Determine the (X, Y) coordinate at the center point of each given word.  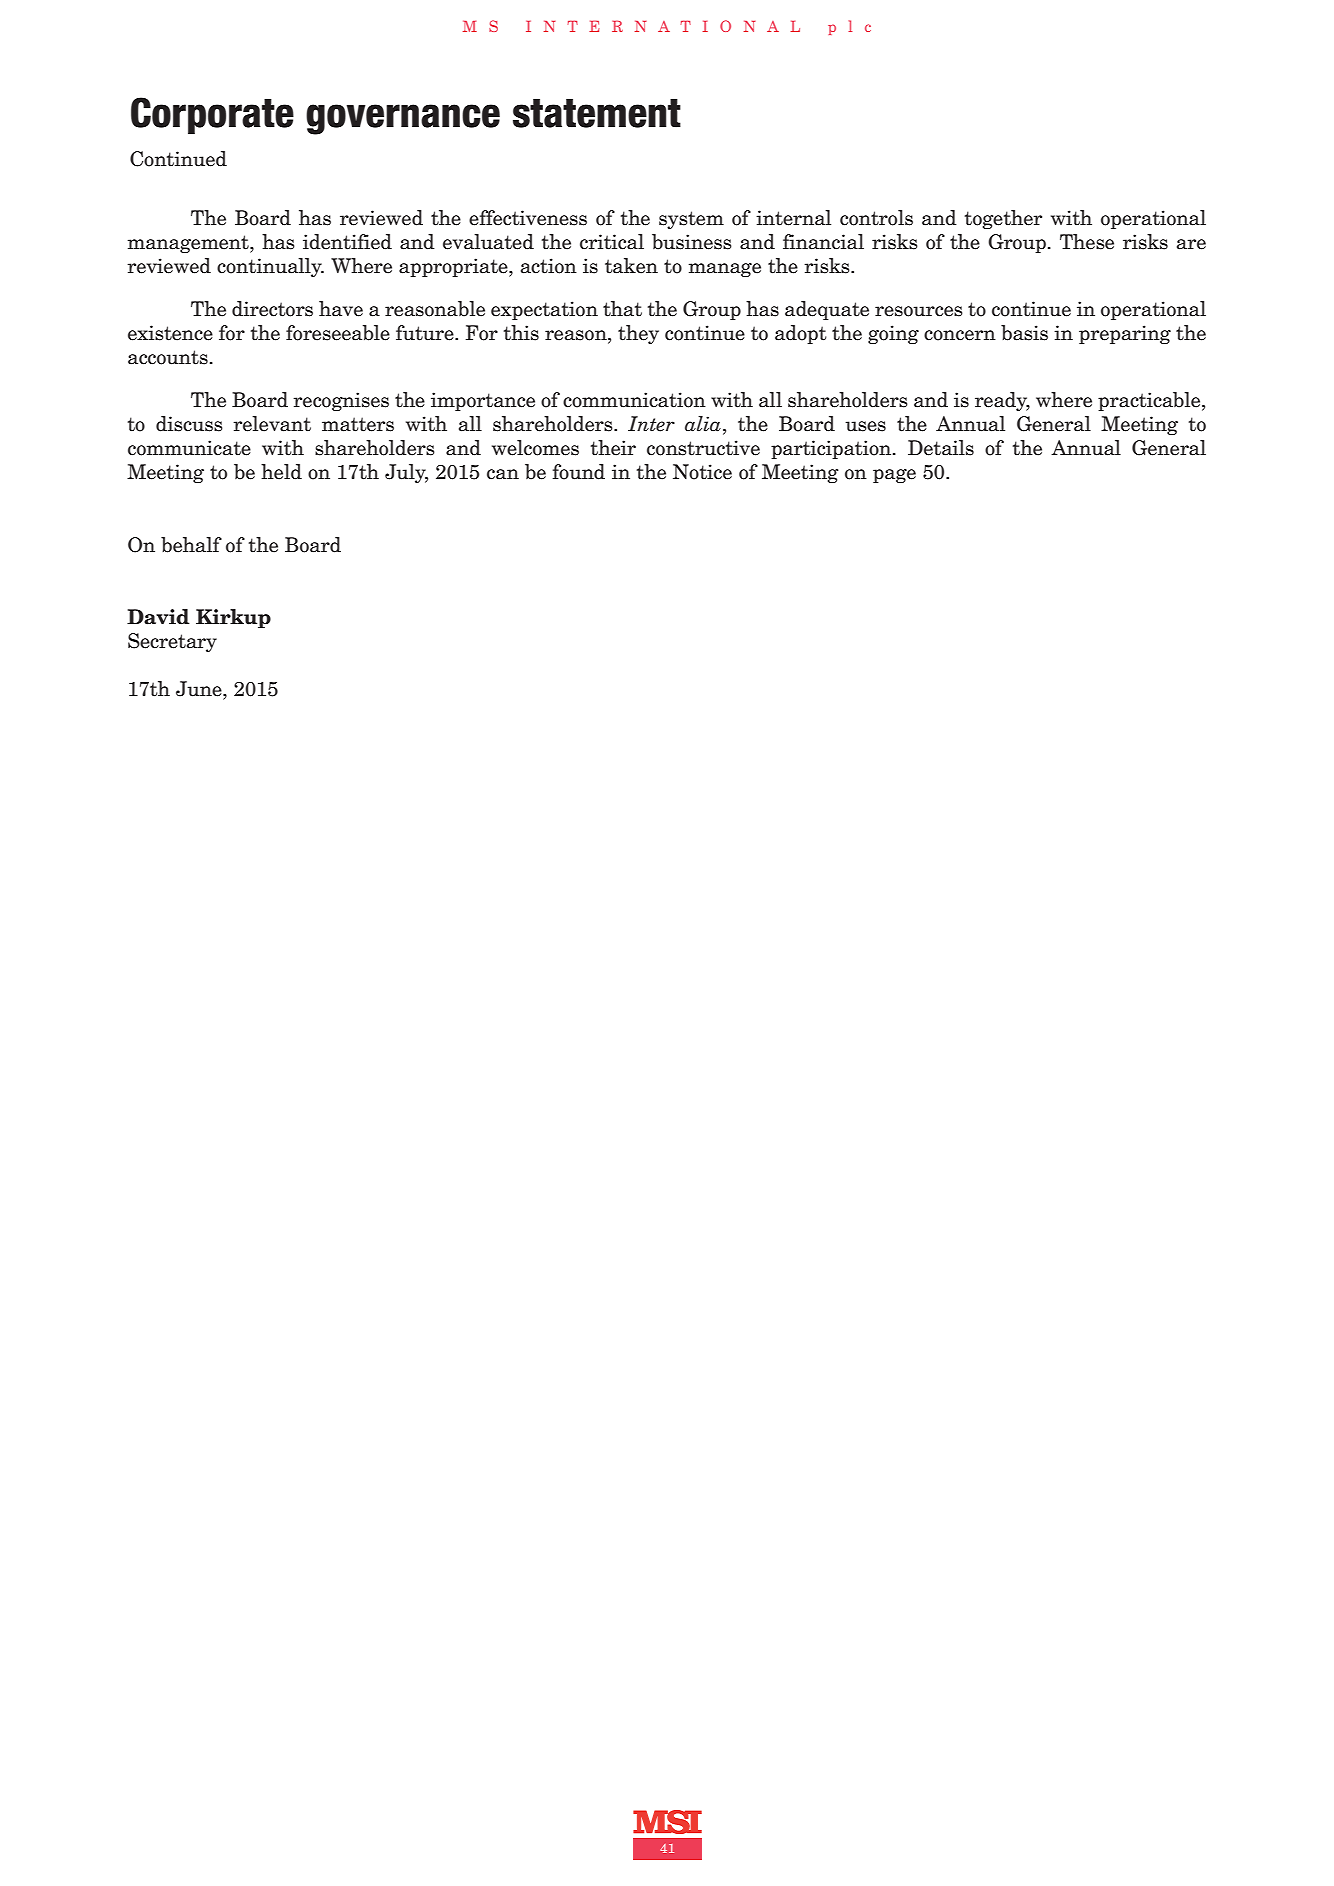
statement (597, 113)
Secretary (172, 642)
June (200, 689)
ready (1002, 401)
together (1003, 219)
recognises (341, 401)
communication (634, 400)
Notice (702, 472)
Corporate (212, 115)
